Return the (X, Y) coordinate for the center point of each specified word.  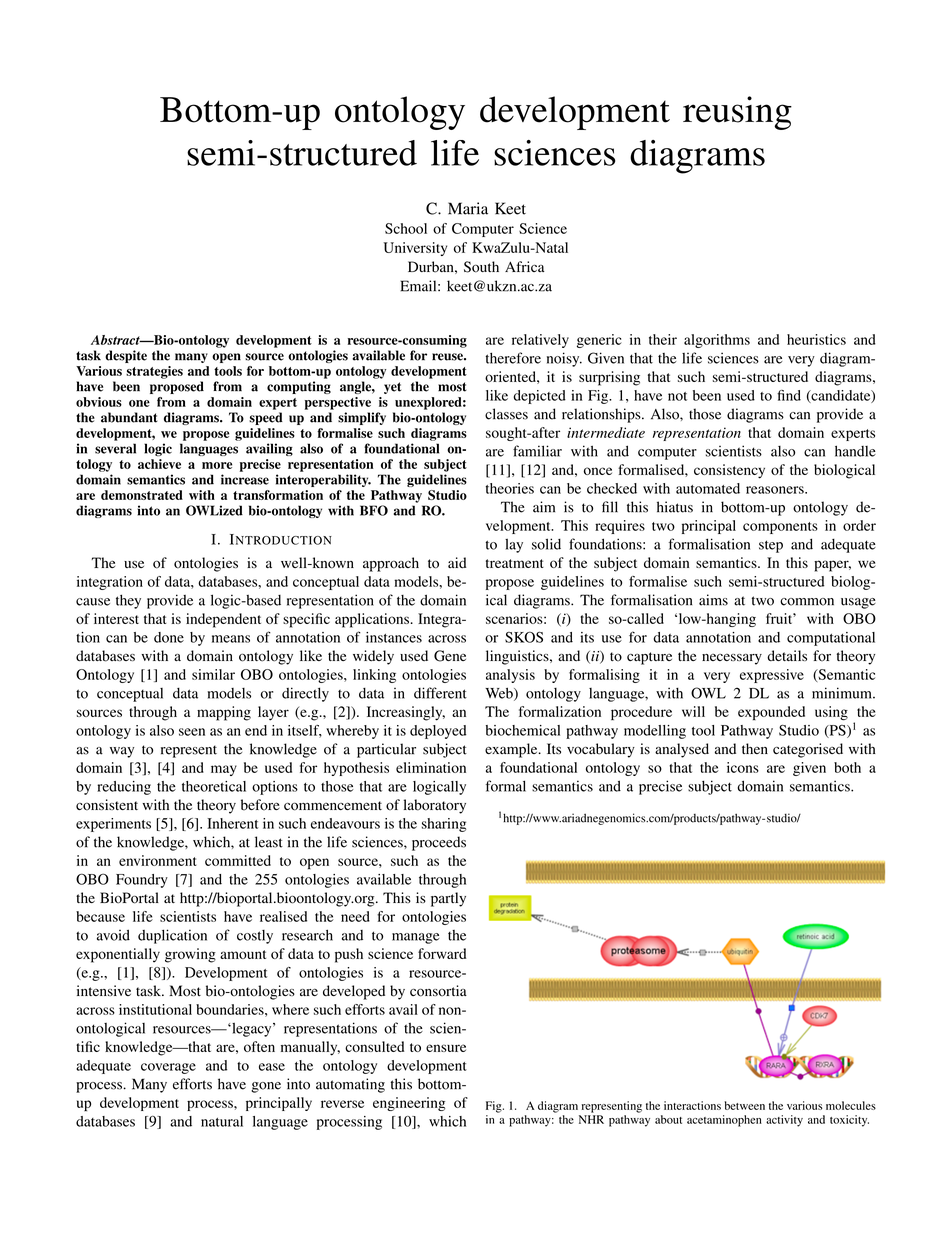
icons (743, 767)
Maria (468, 208)
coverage (168, 1068)
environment (158, 860)
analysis (510, 676)
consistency (729, 471)
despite (126, 356)
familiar (537, 451)
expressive (772, 676)
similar (213, 674)
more (217, 465)
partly (448, 899)
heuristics (816, 339)
